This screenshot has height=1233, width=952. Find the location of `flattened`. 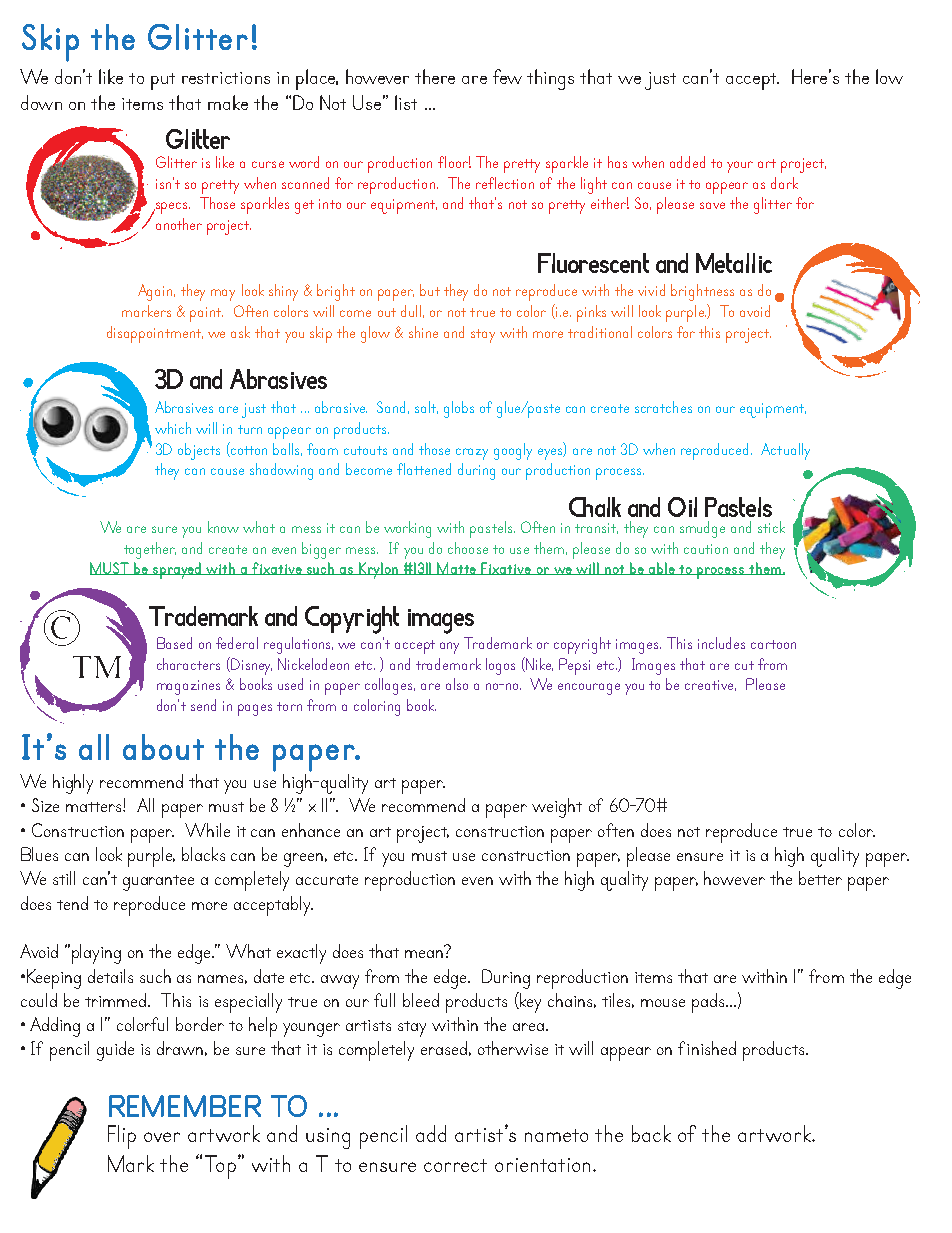

flattened is located at coordinates (424, 469).
